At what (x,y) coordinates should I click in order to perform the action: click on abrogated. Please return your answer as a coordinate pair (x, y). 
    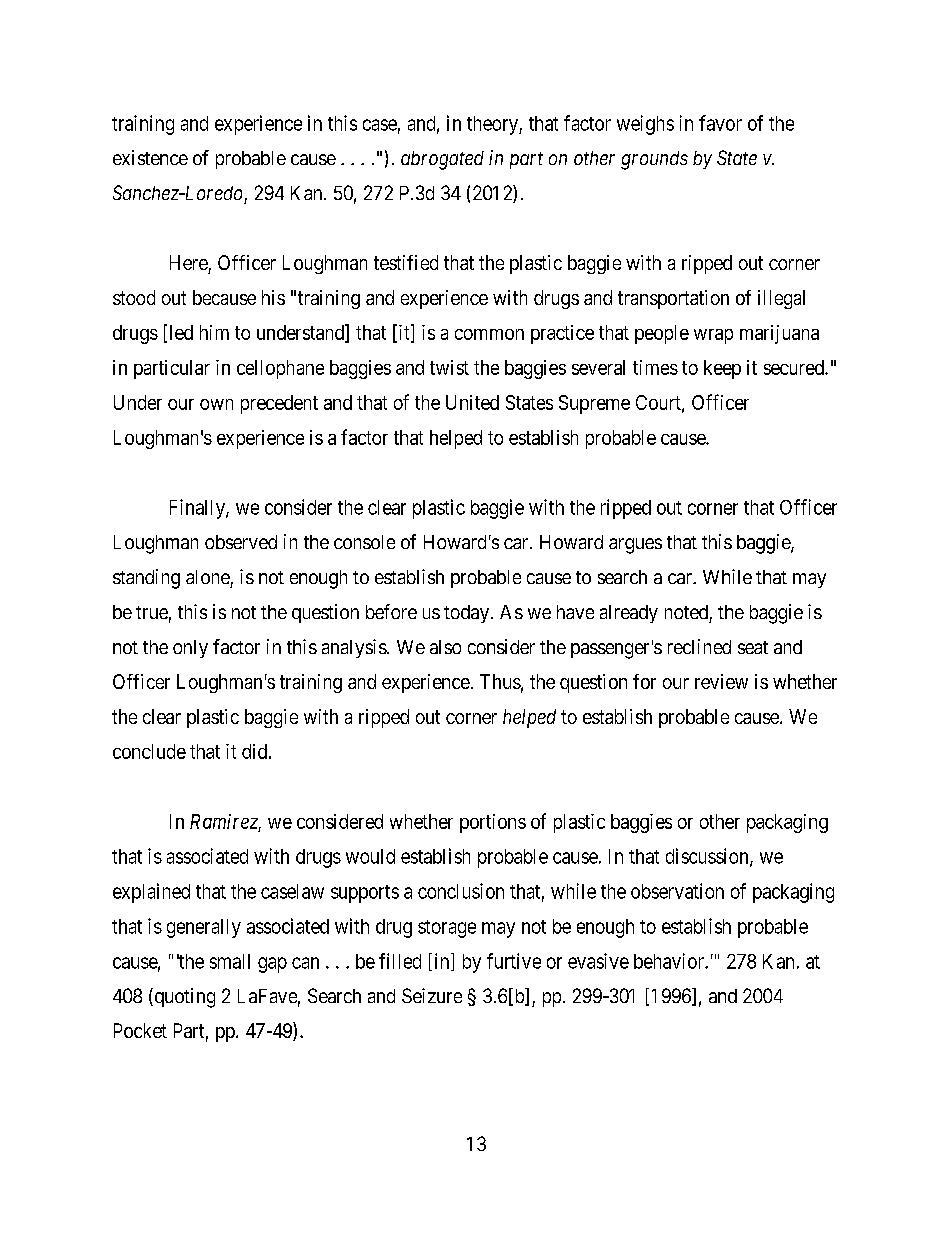
    Looking at the image, I should click on (442, 160).
